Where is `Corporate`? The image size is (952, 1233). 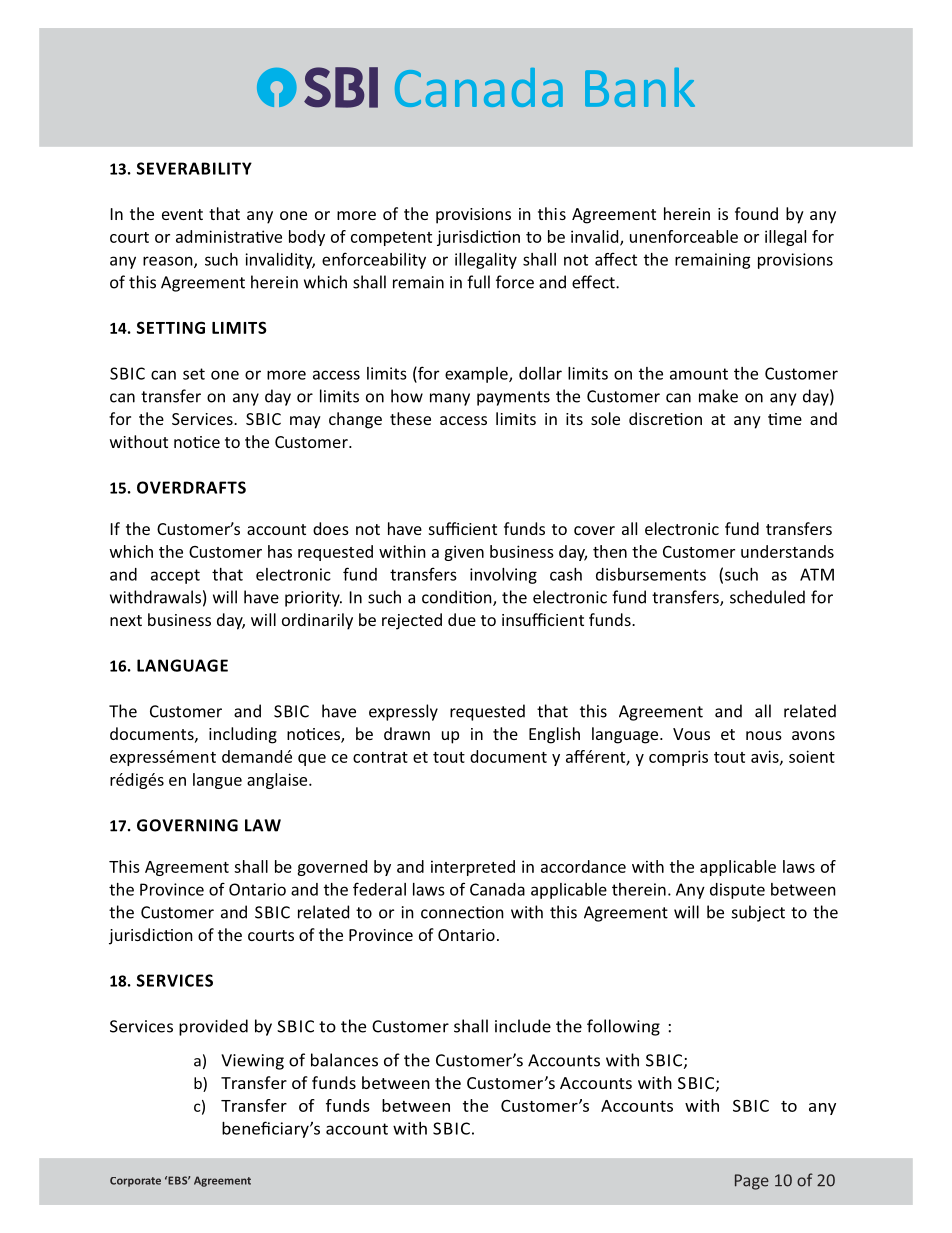 Corporate is located at coordinates (135, 1182).
